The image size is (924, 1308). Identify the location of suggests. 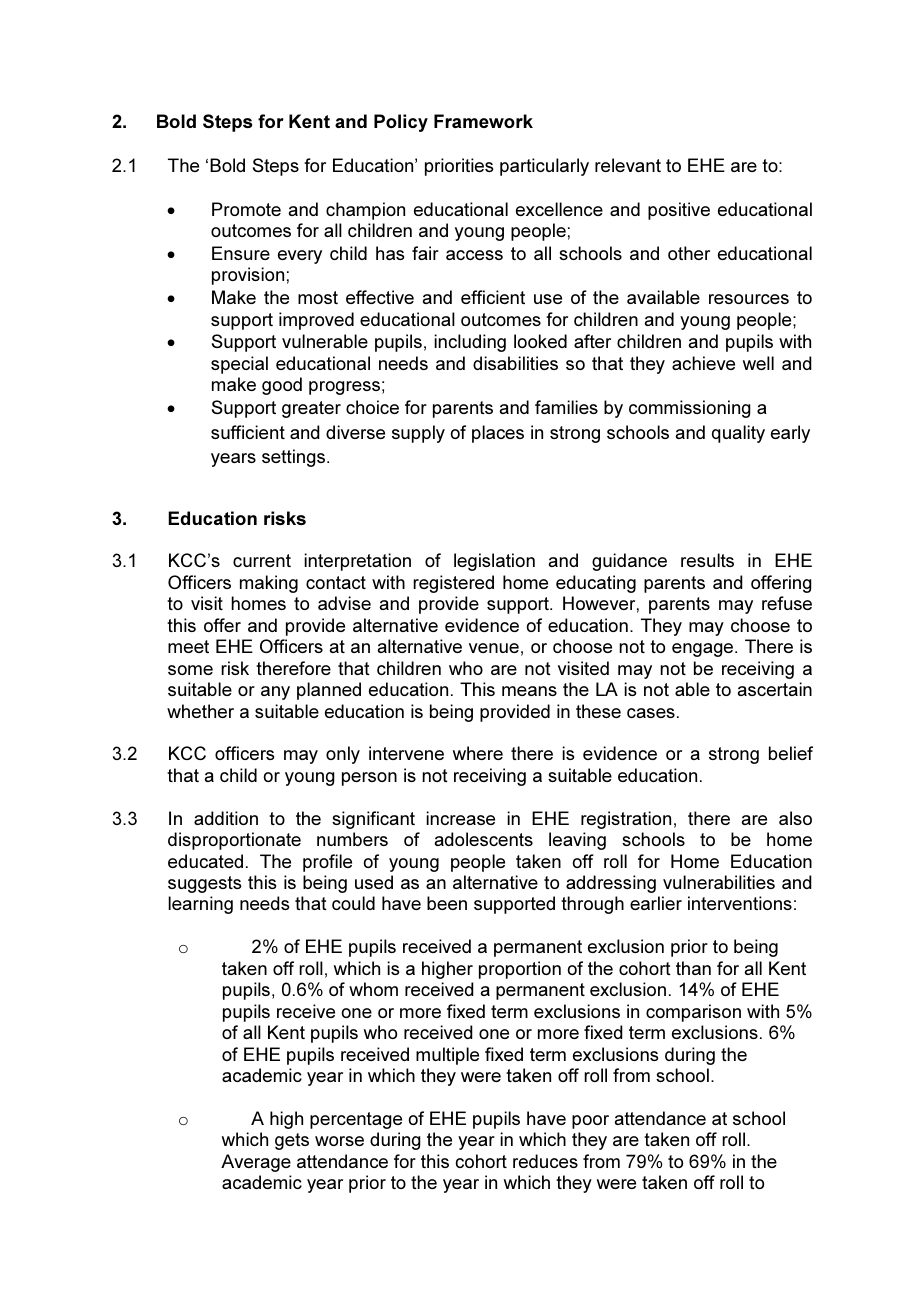
(205, 884).
